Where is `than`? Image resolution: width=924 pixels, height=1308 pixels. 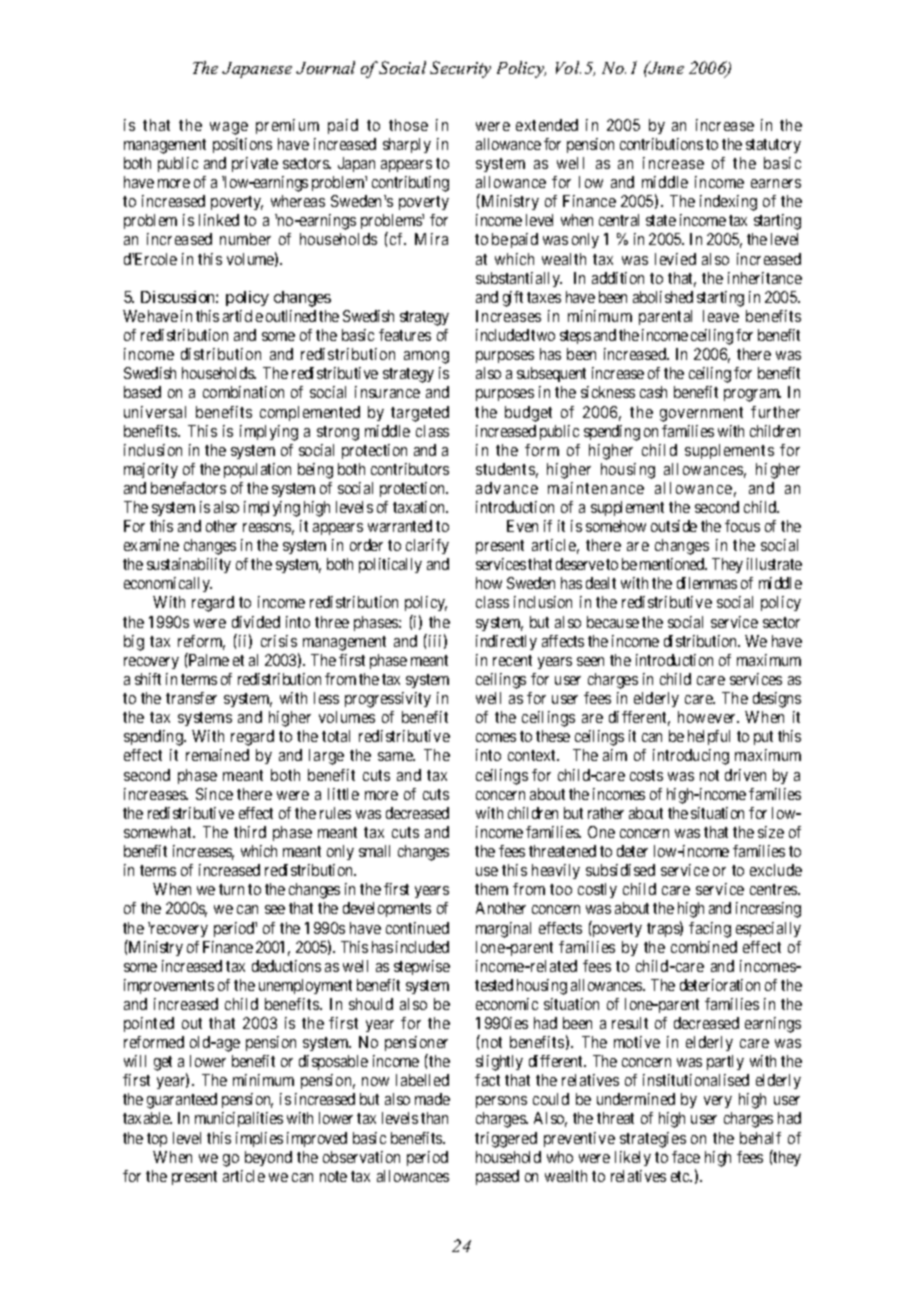 than is located at coordinates (434, 1118).
